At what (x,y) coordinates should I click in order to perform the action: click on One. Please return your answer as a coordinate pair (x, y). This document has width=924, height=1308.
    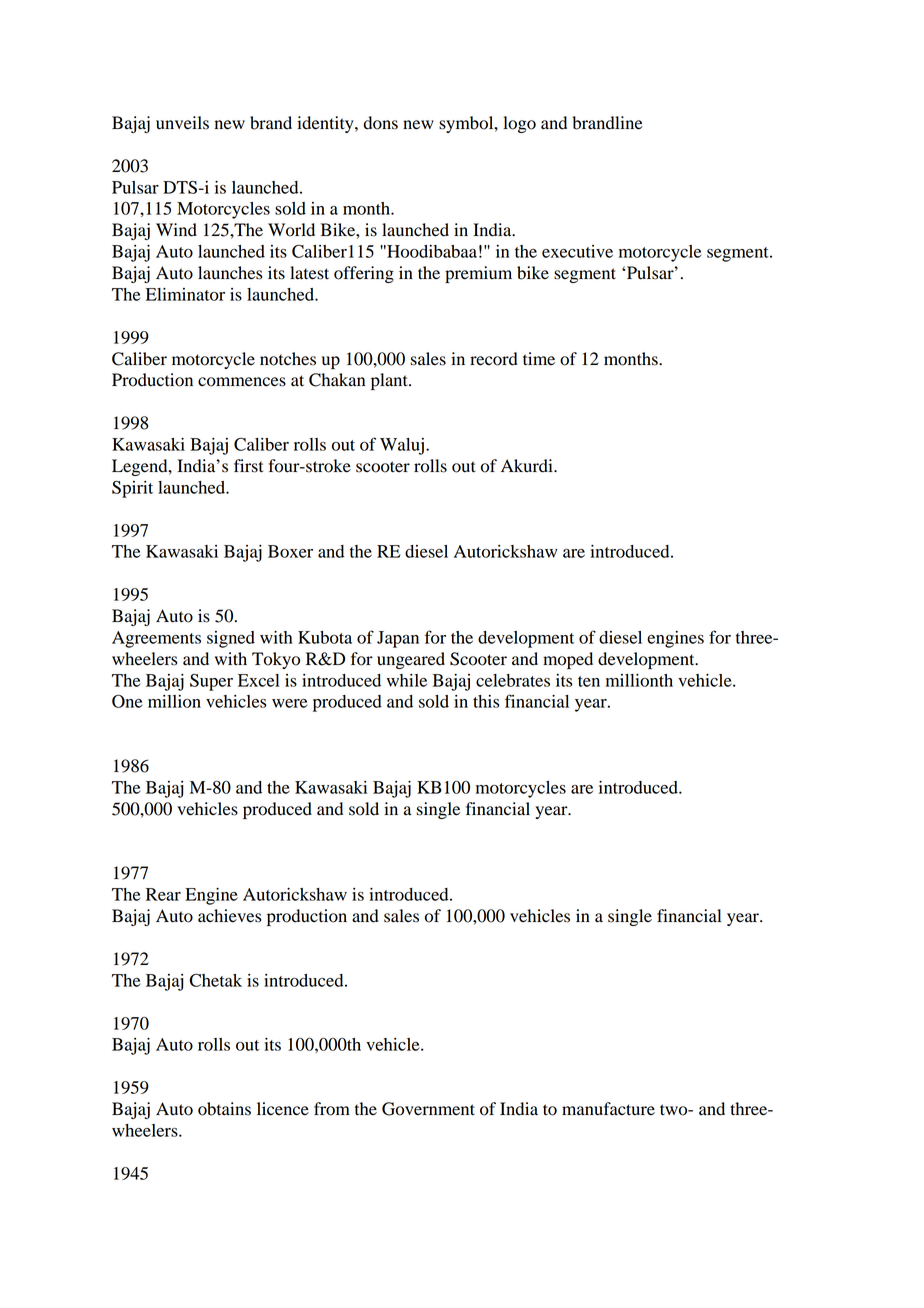
    Looking at the image, I should click on (127, 701).
